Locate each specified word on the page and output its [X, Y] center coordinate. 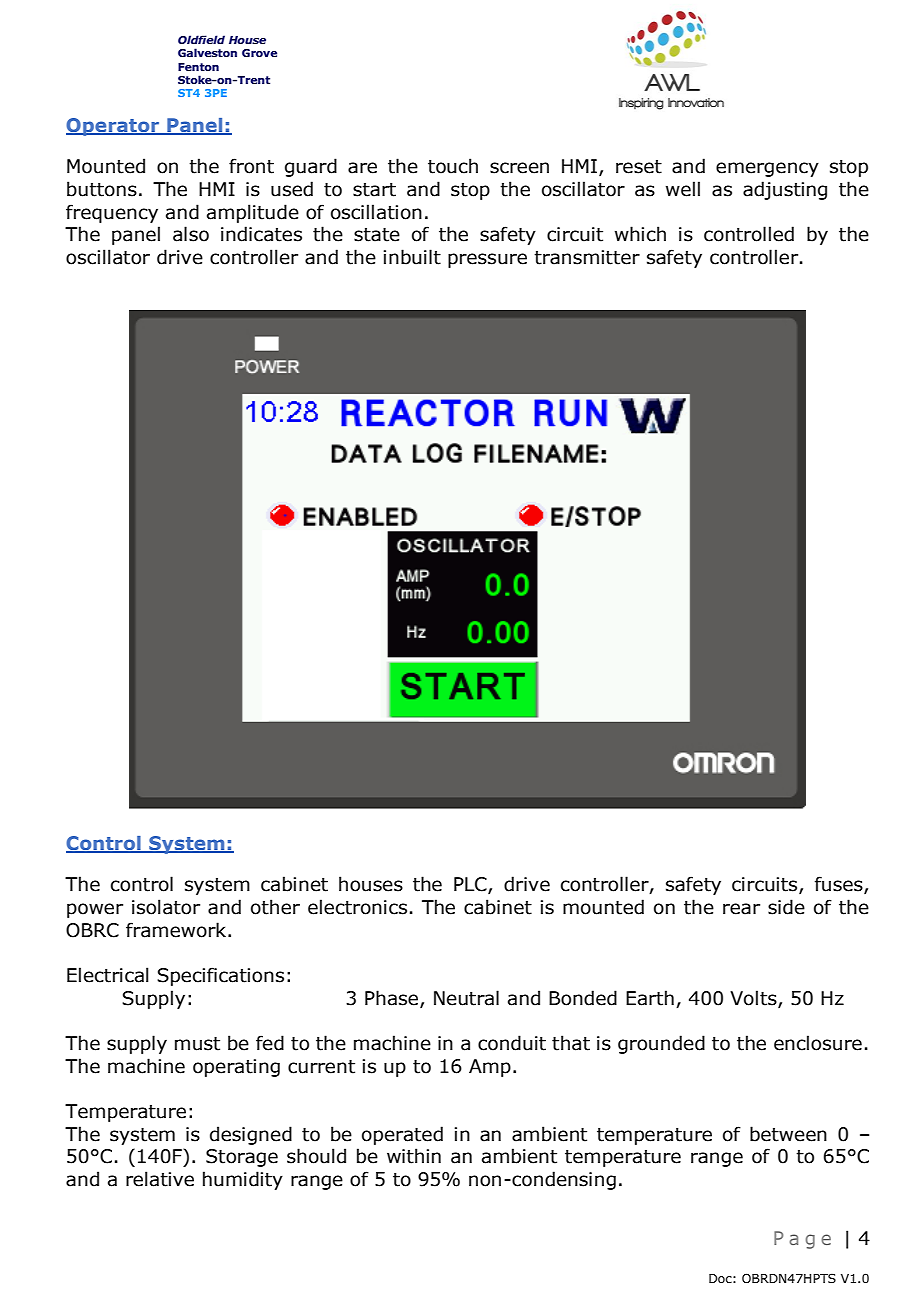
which [640, 234]
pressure [487, 260]
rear [741, 909]
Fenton [198, 67]
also [191, 234]
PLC [471, 885]
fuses [840, 885]
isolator [166, 907]
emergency [767, 169]
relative [160, 1179]
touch [453, 166]
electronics [357, 907]
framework [177, 930]
